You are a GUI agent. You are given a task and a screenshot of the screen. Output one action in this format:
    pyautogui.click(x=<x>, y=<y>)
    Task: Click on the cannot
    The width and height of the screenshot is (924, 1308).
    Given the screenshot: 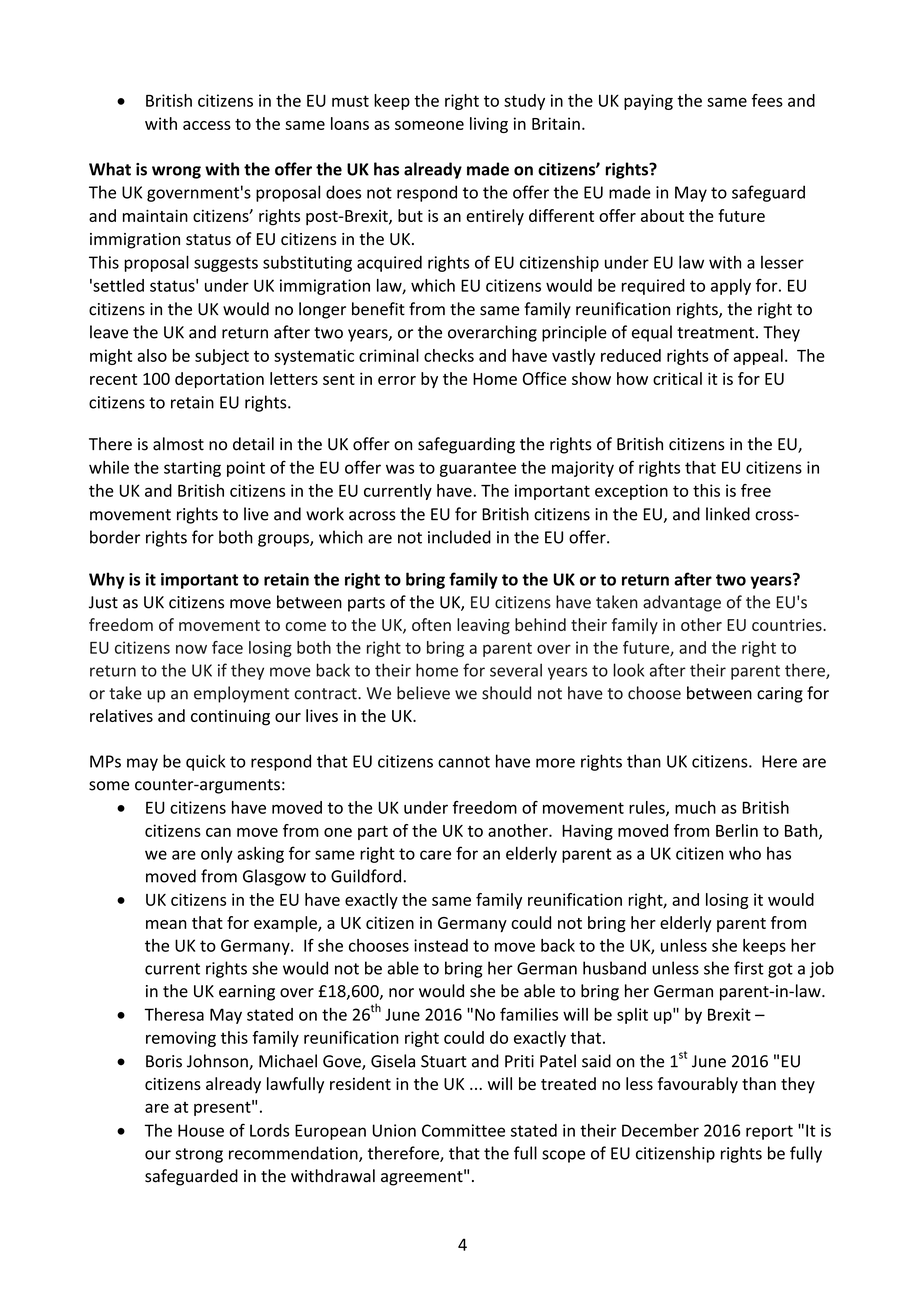 What is the action you would take?
    pyautogui.click(x=464, y=762)
